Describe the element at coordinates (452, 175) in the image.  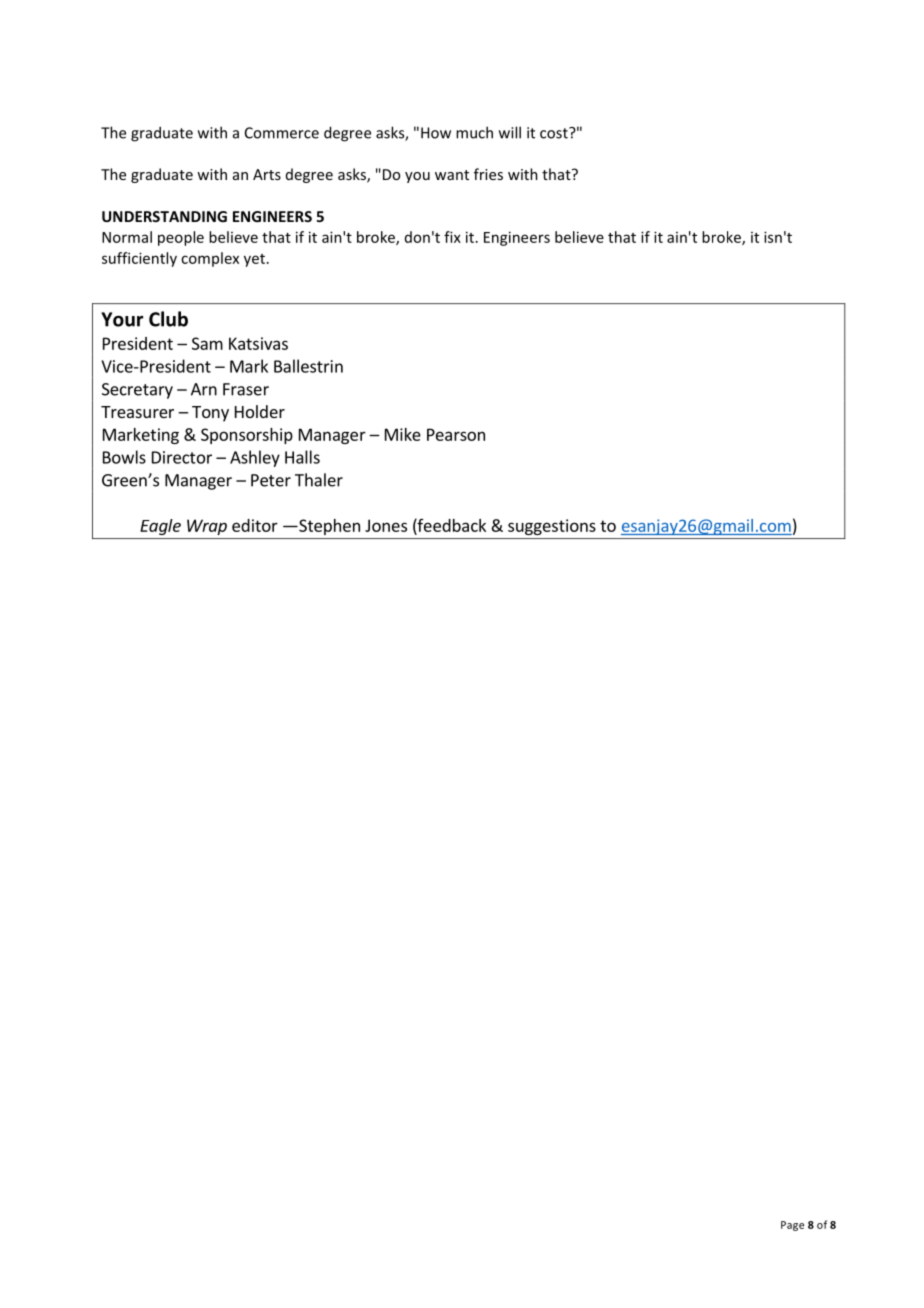
I see `want` at that location.
